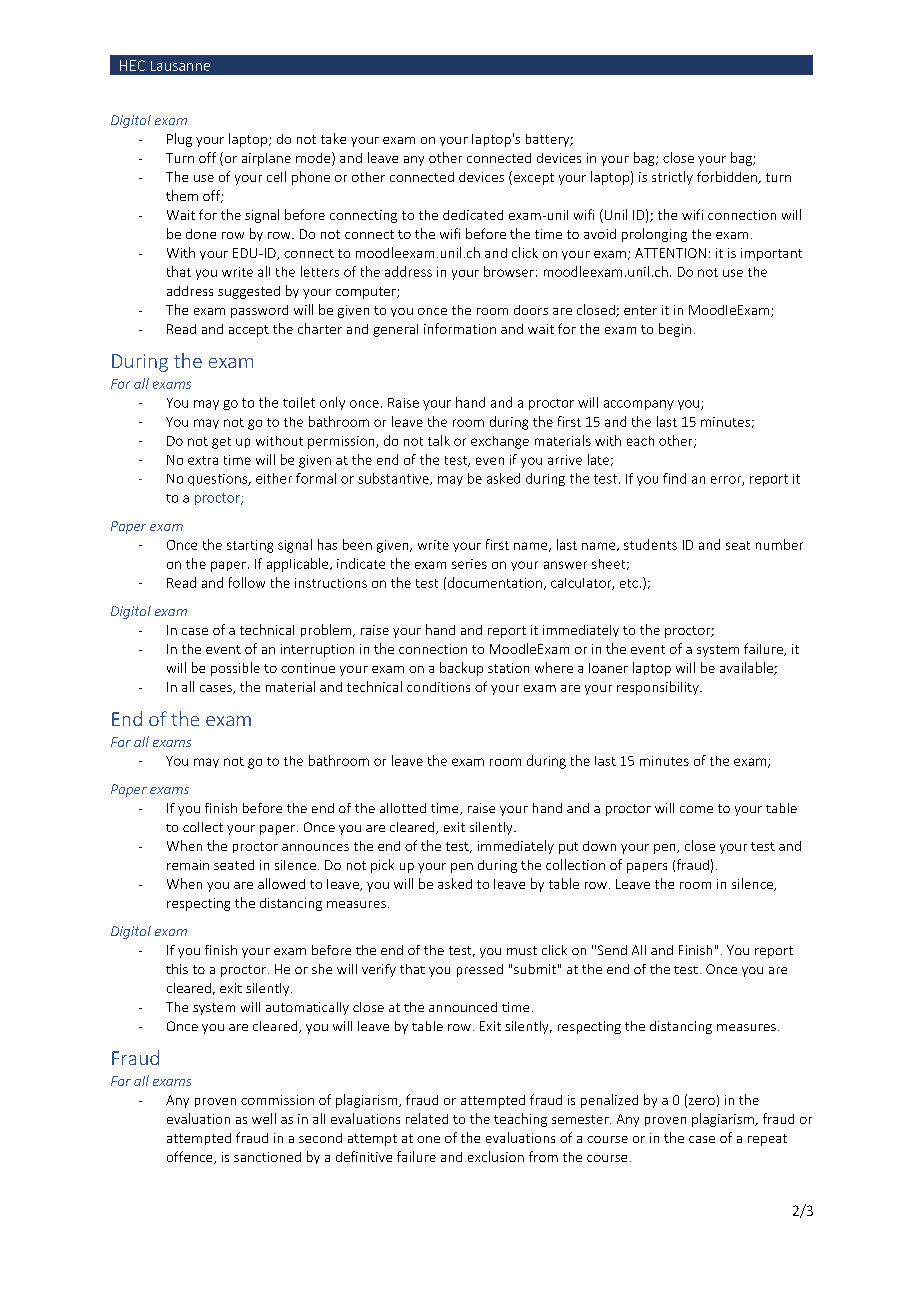 This document has width=924, height=1309. Describe the element at coordinates (180, 66) in the document. I see `Lausanne` at that location.
